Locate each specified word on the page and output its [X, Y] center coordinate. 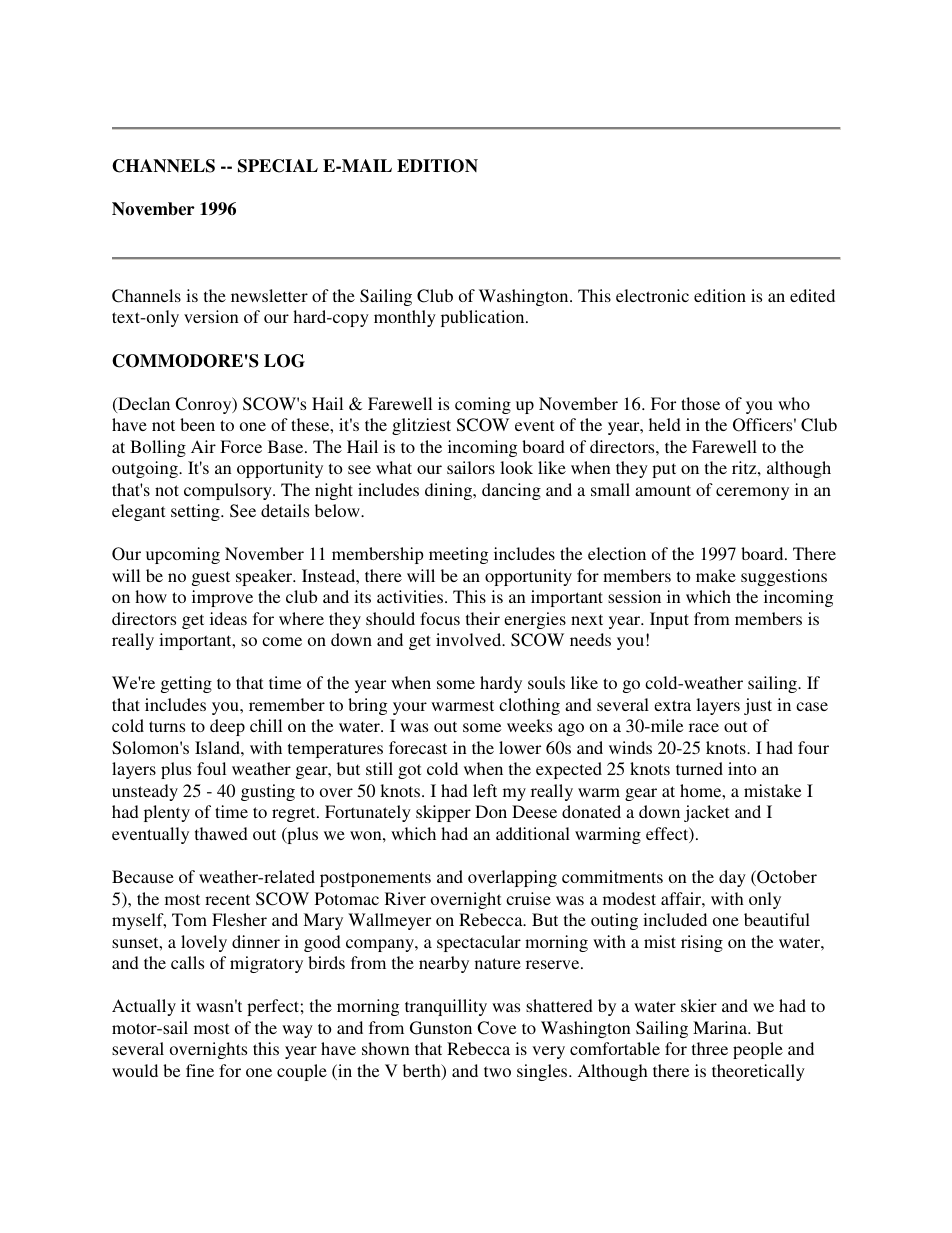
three [710, 1048]
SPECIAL [278, 166]
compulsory [229, 491]
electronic [652, 295]
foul [211, 768]
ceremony [752, 493]
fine [200, 1070]
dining [450, 491]
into [742, 768]
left [485, 790]
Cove [496, 1028]
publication [484, 318]
